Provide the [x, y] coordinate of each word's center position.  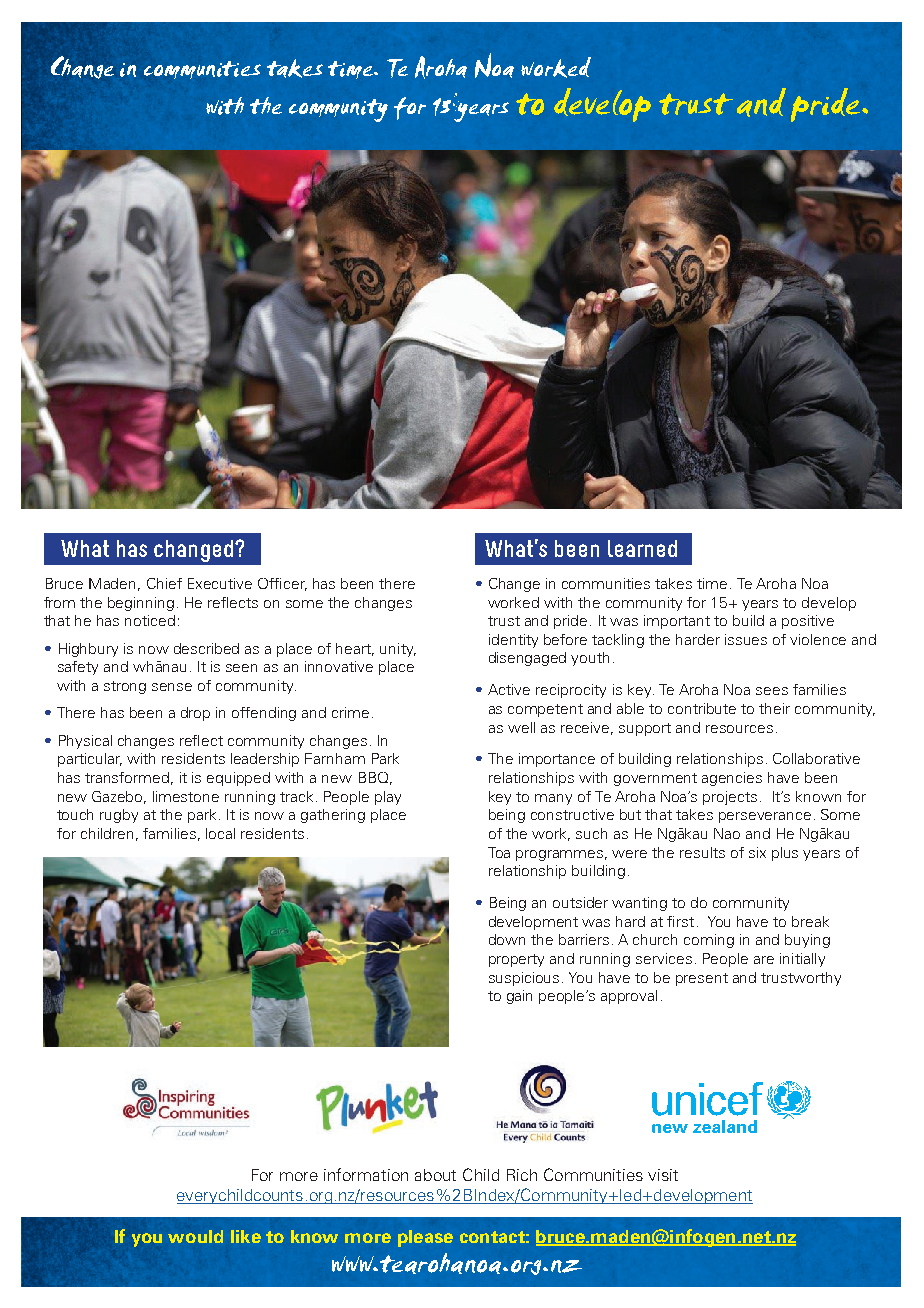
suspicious [524, 979]
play [388, 798]
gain [519, 997]
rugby [119, 816]
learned [642, 548]
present [702, 979]
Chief [164, 583]
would [195, 1236]
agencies [732, 779]
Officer [282, 584]
